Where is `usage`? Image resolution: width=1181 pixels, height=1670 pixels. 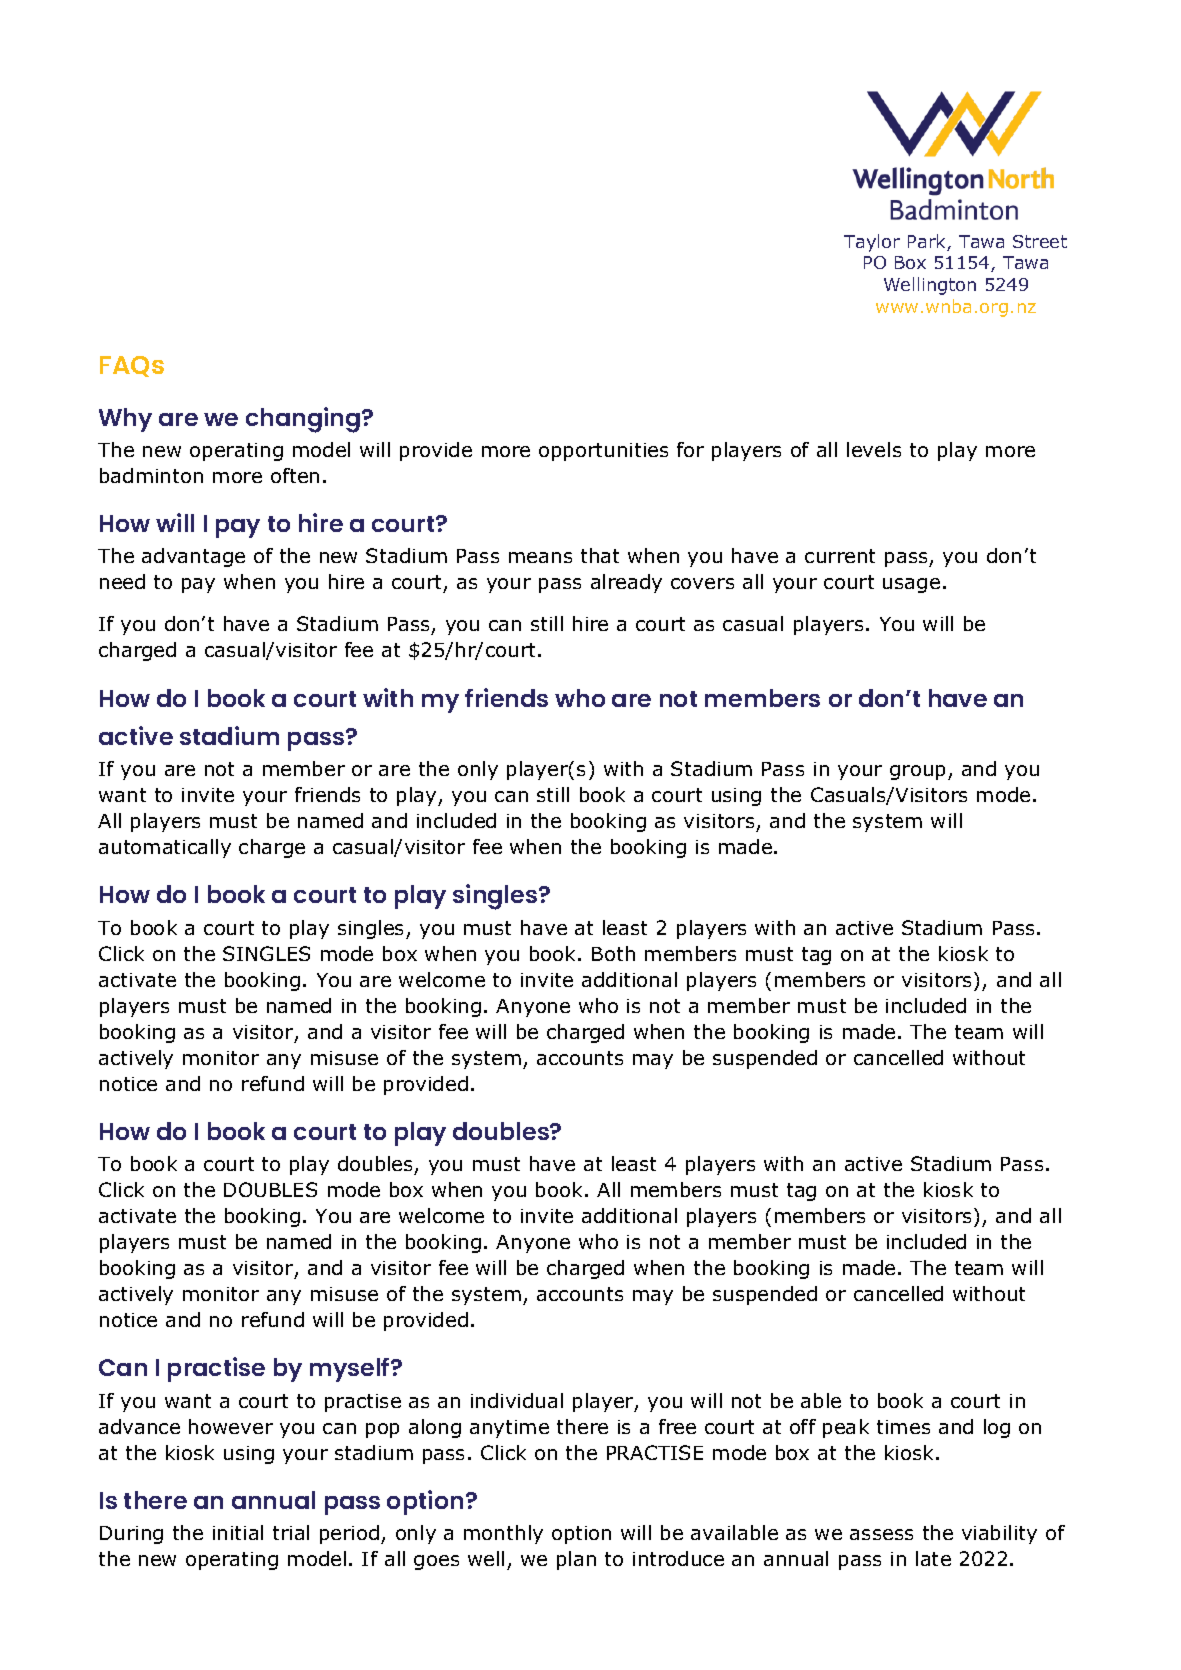 usage is located at coordinates (911, 585).
